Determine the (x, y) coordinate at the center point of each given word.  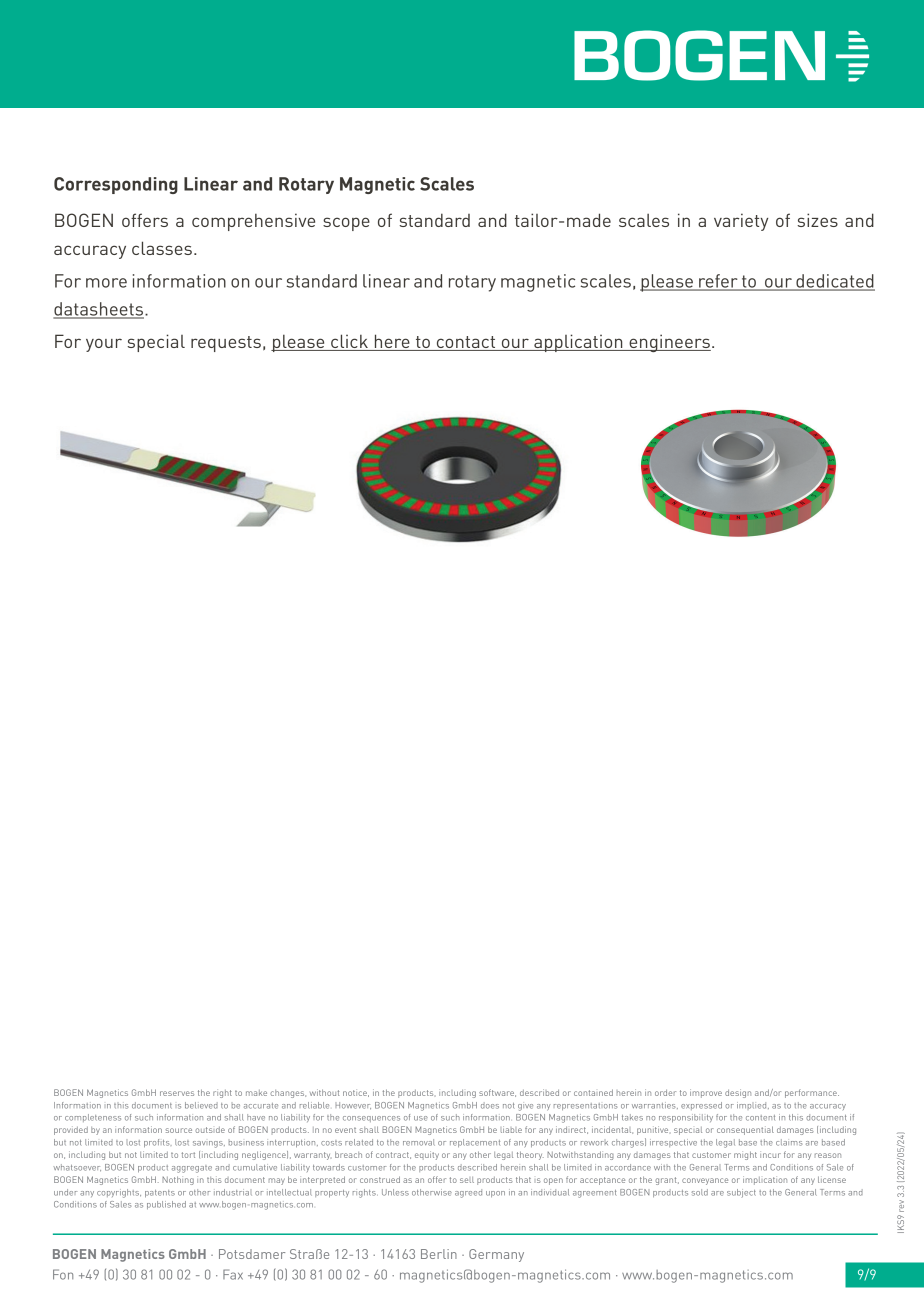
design (738, 1093)
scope (346, 224)
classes (162, 248)
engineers (669, 343)
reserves (177, 1093)
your (104, 345)
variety (741, 222)
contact (466, 342)
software (497, 1093)
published (166, 1205)
